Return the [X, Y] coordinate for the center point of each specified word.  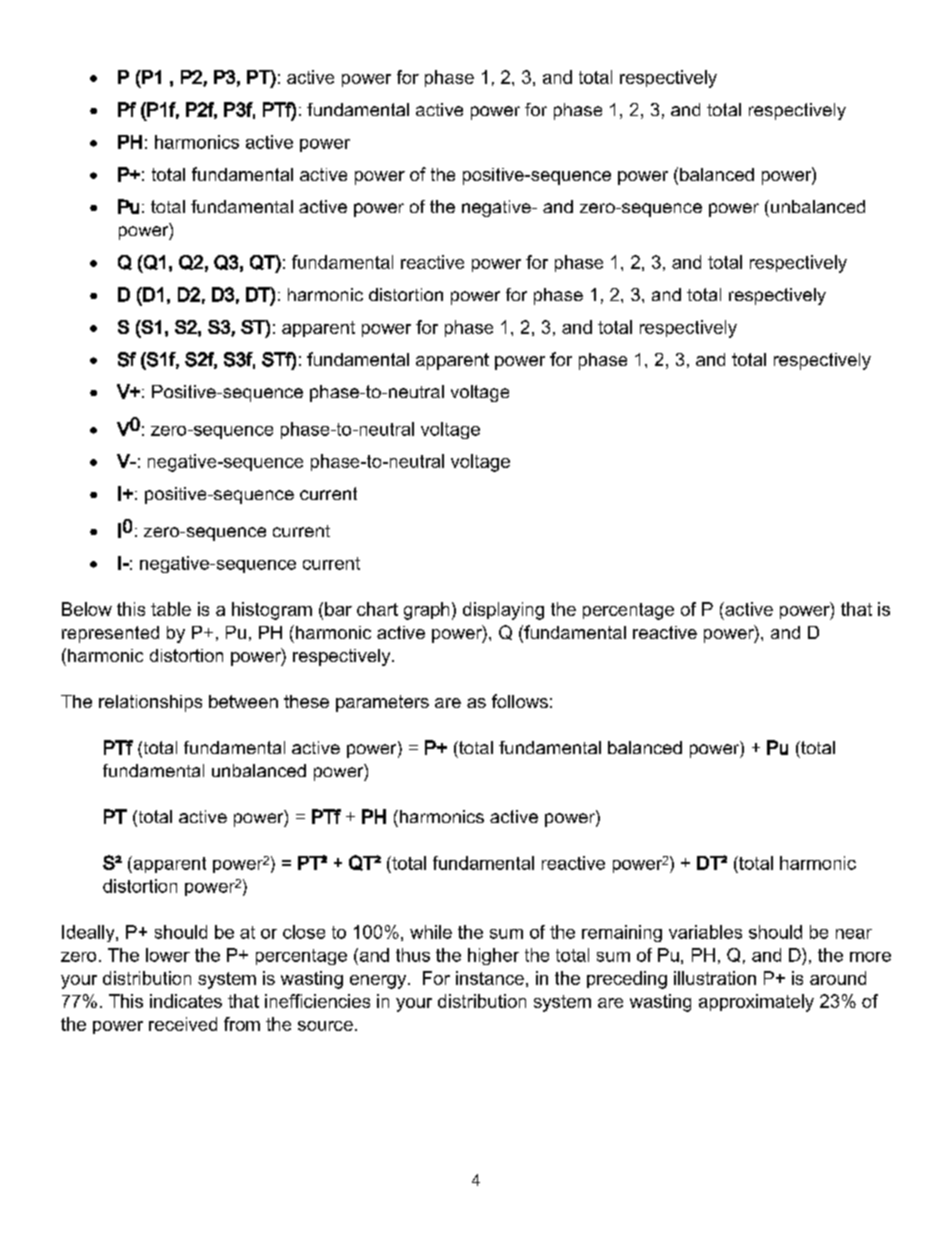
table [171, 609]
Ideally [89, 933]
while [431, 932]
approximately [756, 1003]
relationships [150, 703]
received [183, 1024]
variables [705, 932]
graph [426, 611]
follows [520, 701]
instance [490, 978]
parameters [382, 703]
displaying [503, 611]
